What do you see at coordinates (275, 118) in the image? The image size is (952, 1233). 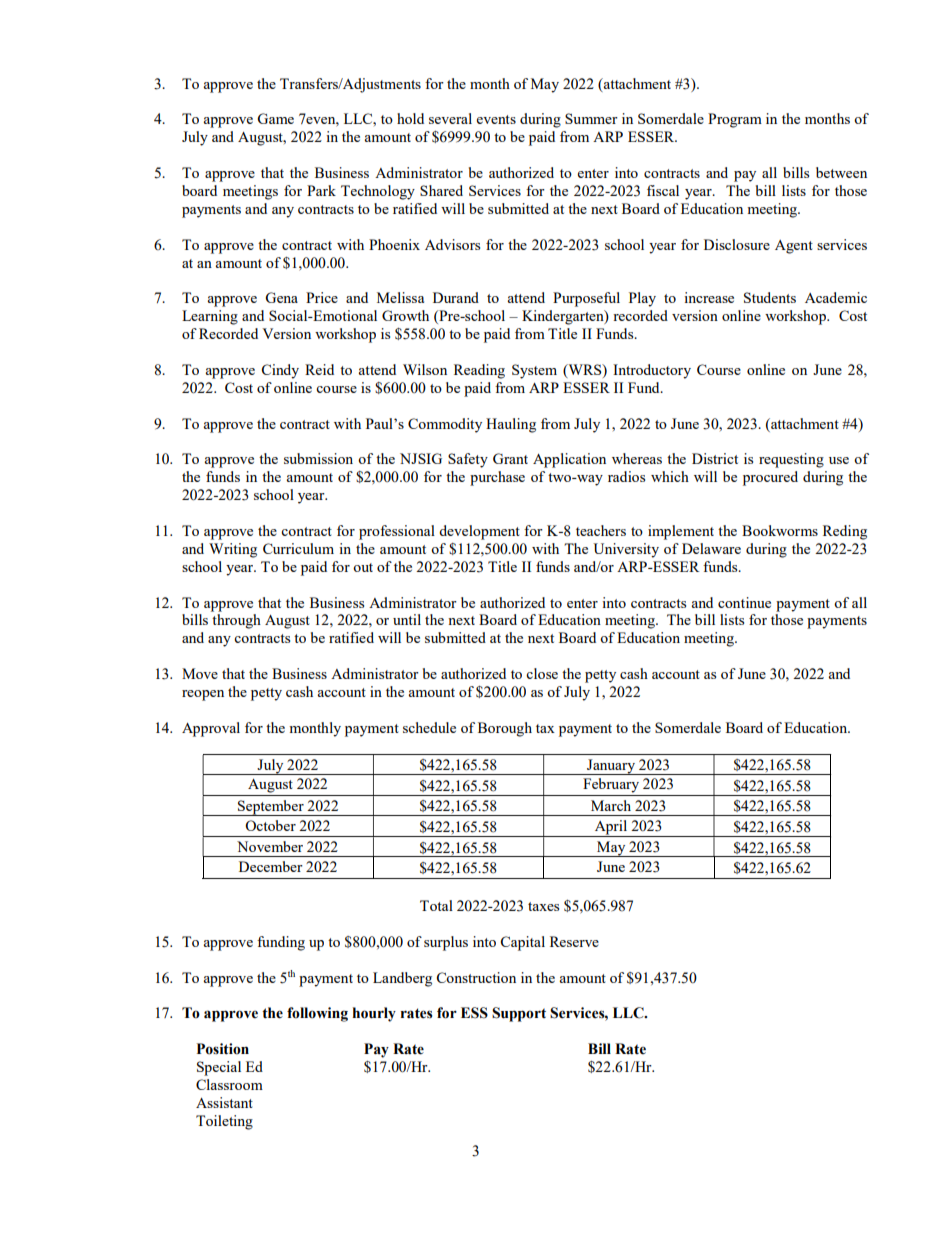 I see `Game` at bounding box center [275, 118].
